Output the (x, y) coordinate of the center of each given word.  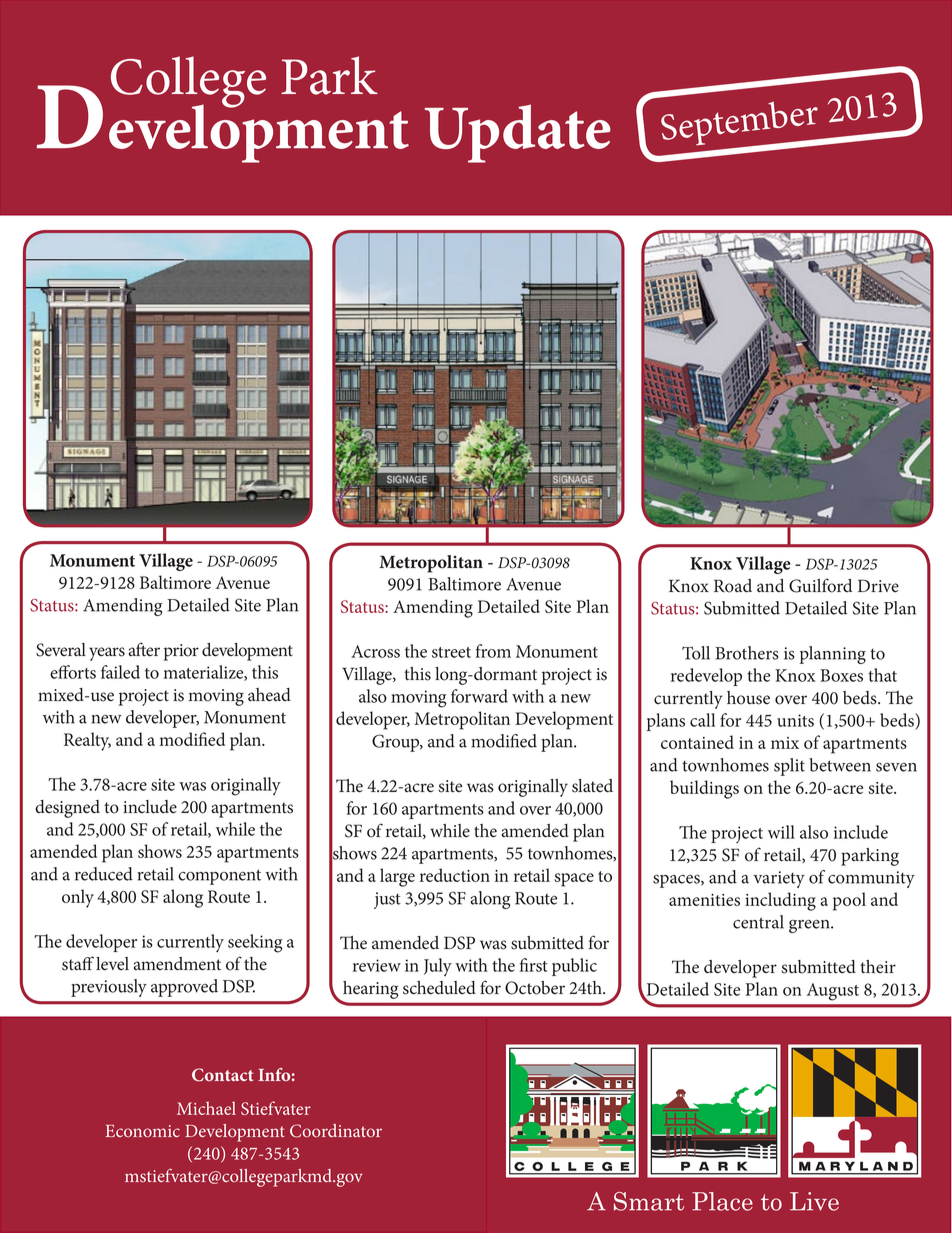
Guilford (820, 585)
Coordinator (336, 1131)
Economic (142, 1131)
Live (814, 1201)
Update (518, 133)
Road (733, 586)
